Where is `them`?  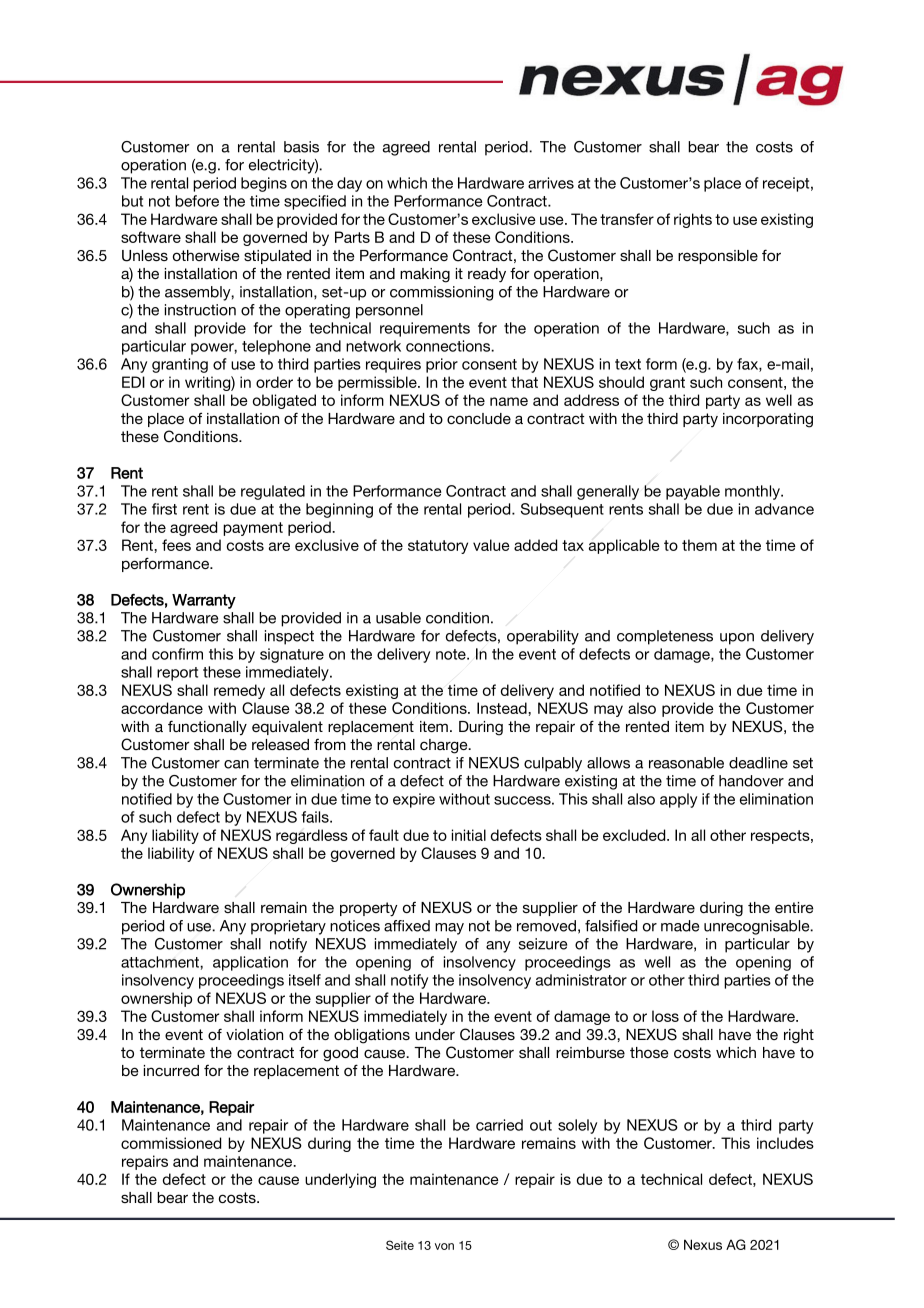 them is located at coordinates (699, 545).
